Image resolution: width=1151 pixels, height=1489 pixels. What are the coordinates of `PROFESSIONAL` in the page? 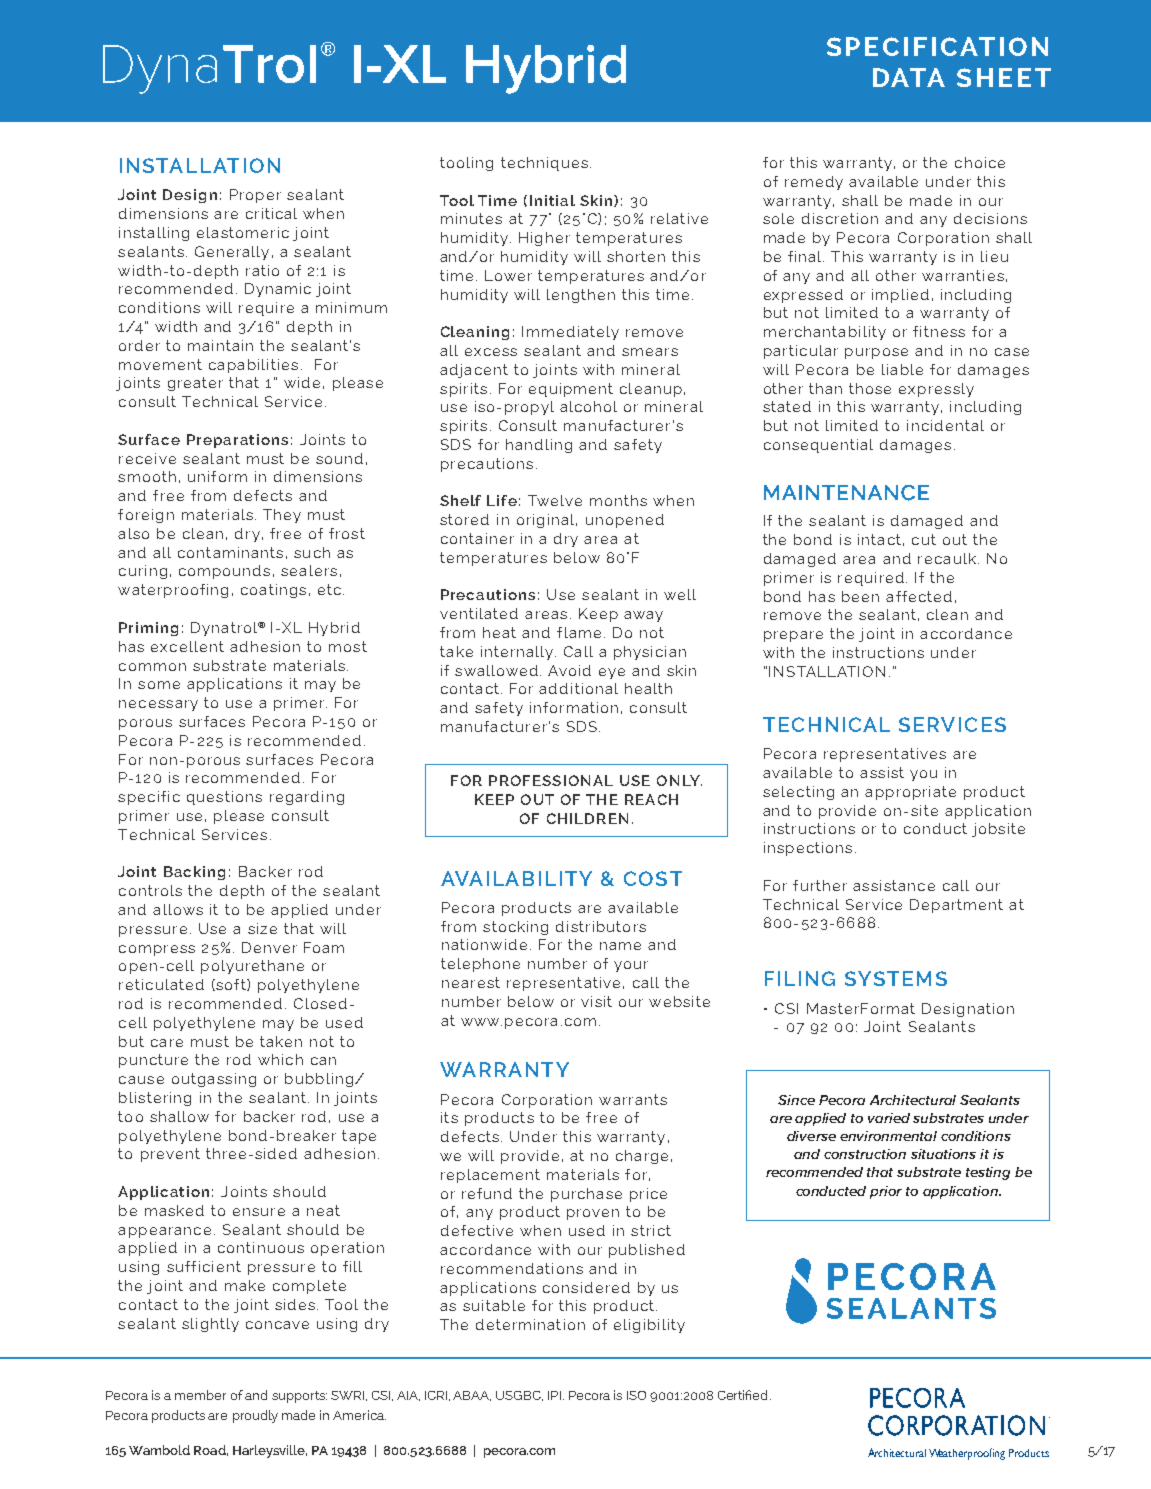 It's located at (551, 780).
